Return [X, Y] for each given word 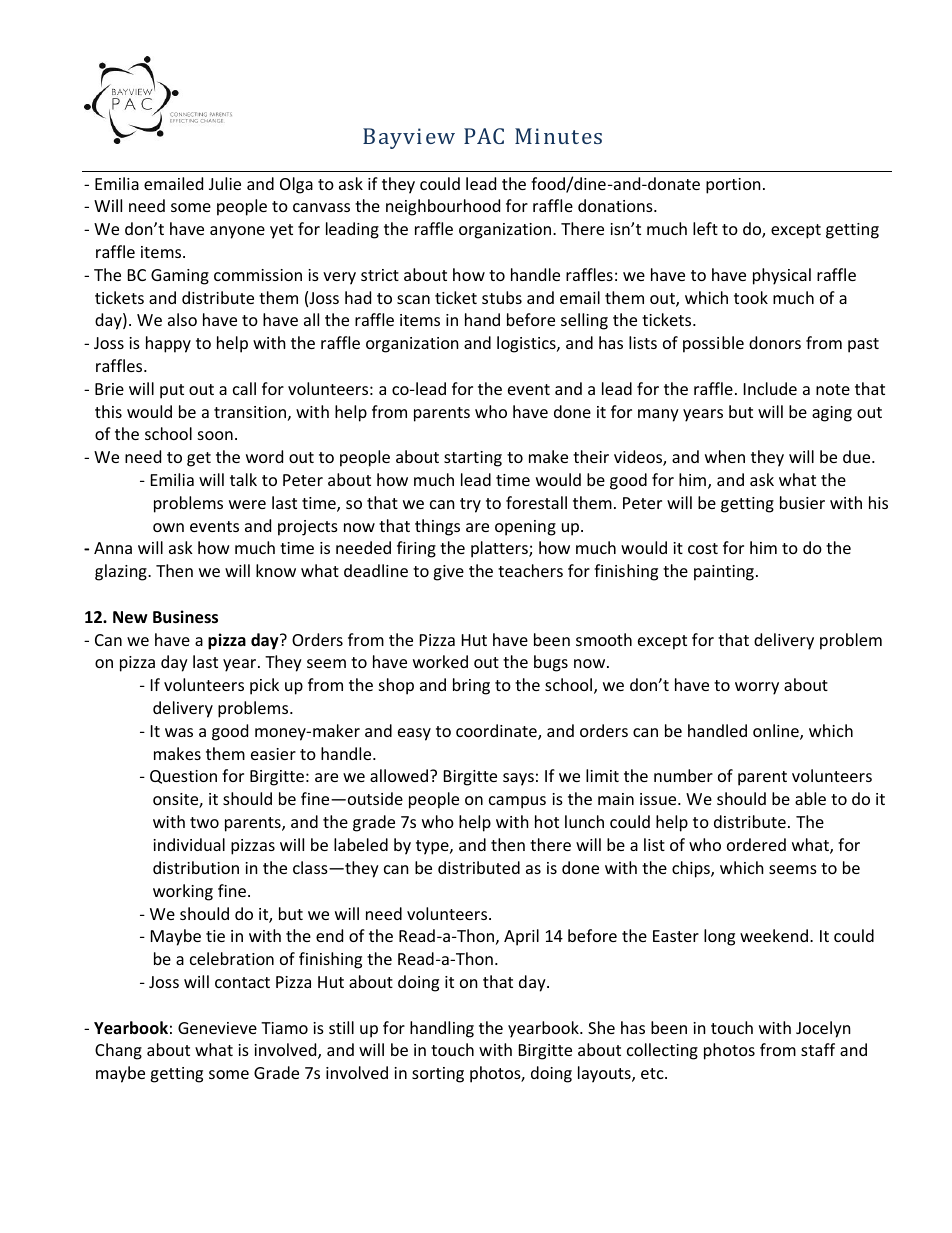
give [448, 573]
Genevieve [217, 1028]
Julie [225, 183]
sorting [438, 1075]
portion [733, 186]
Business [185, 617]
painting [724, 573]
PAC [484, 136]
